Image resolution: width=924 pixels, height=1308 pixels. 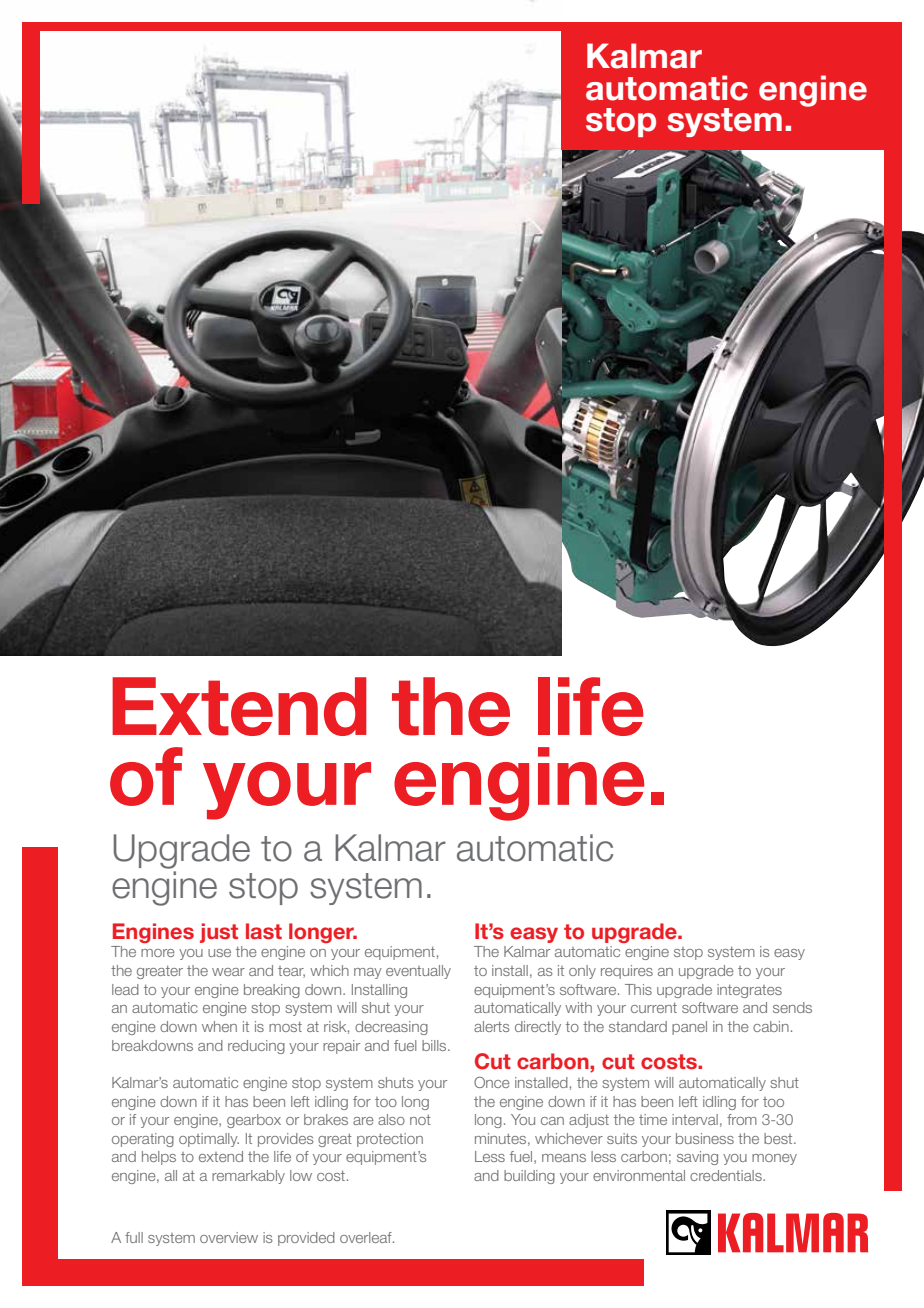 I want to click on provided, so click(x=306, y=1239).
